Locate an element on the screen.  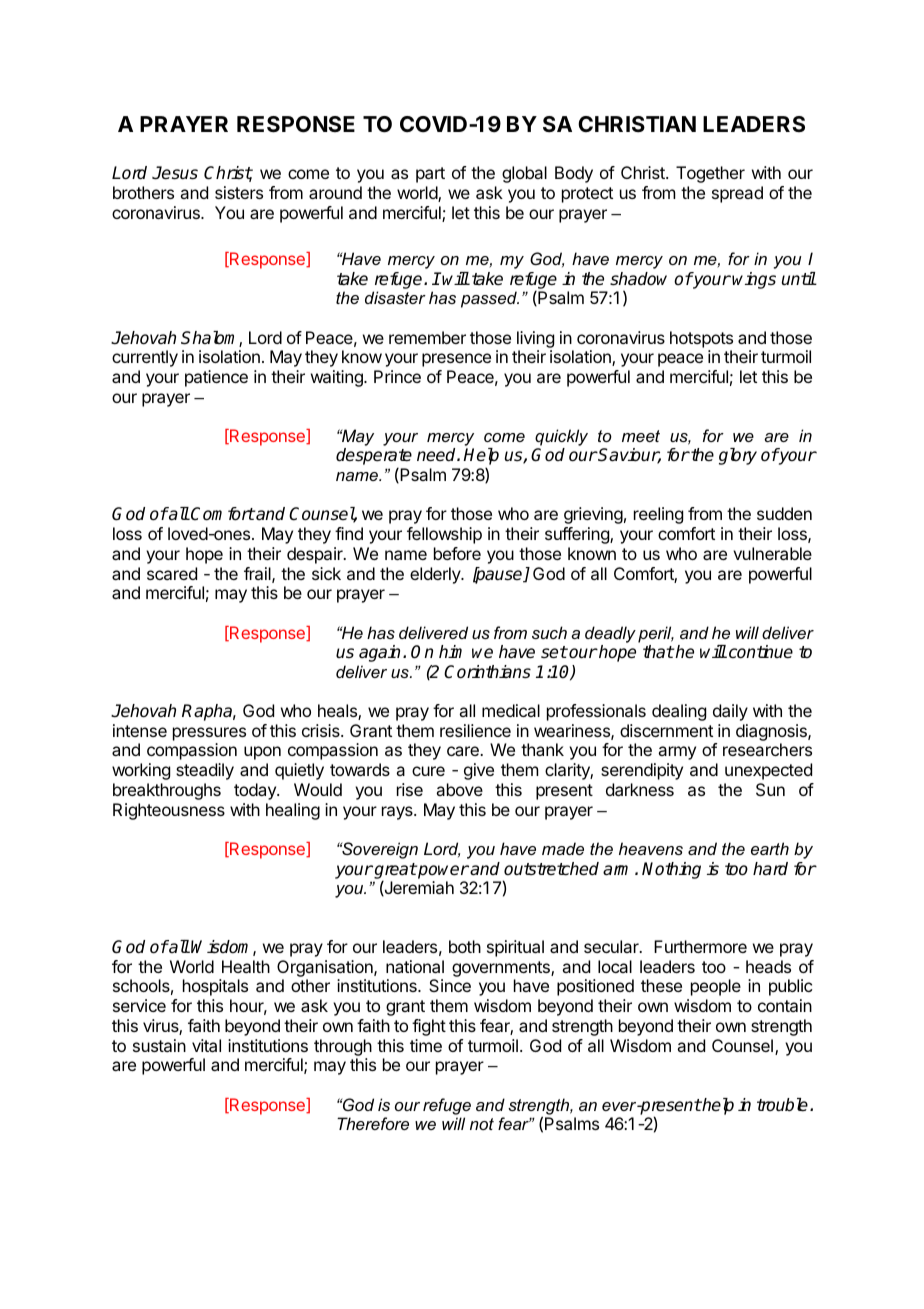
part is located at coordinates (430, 175).
